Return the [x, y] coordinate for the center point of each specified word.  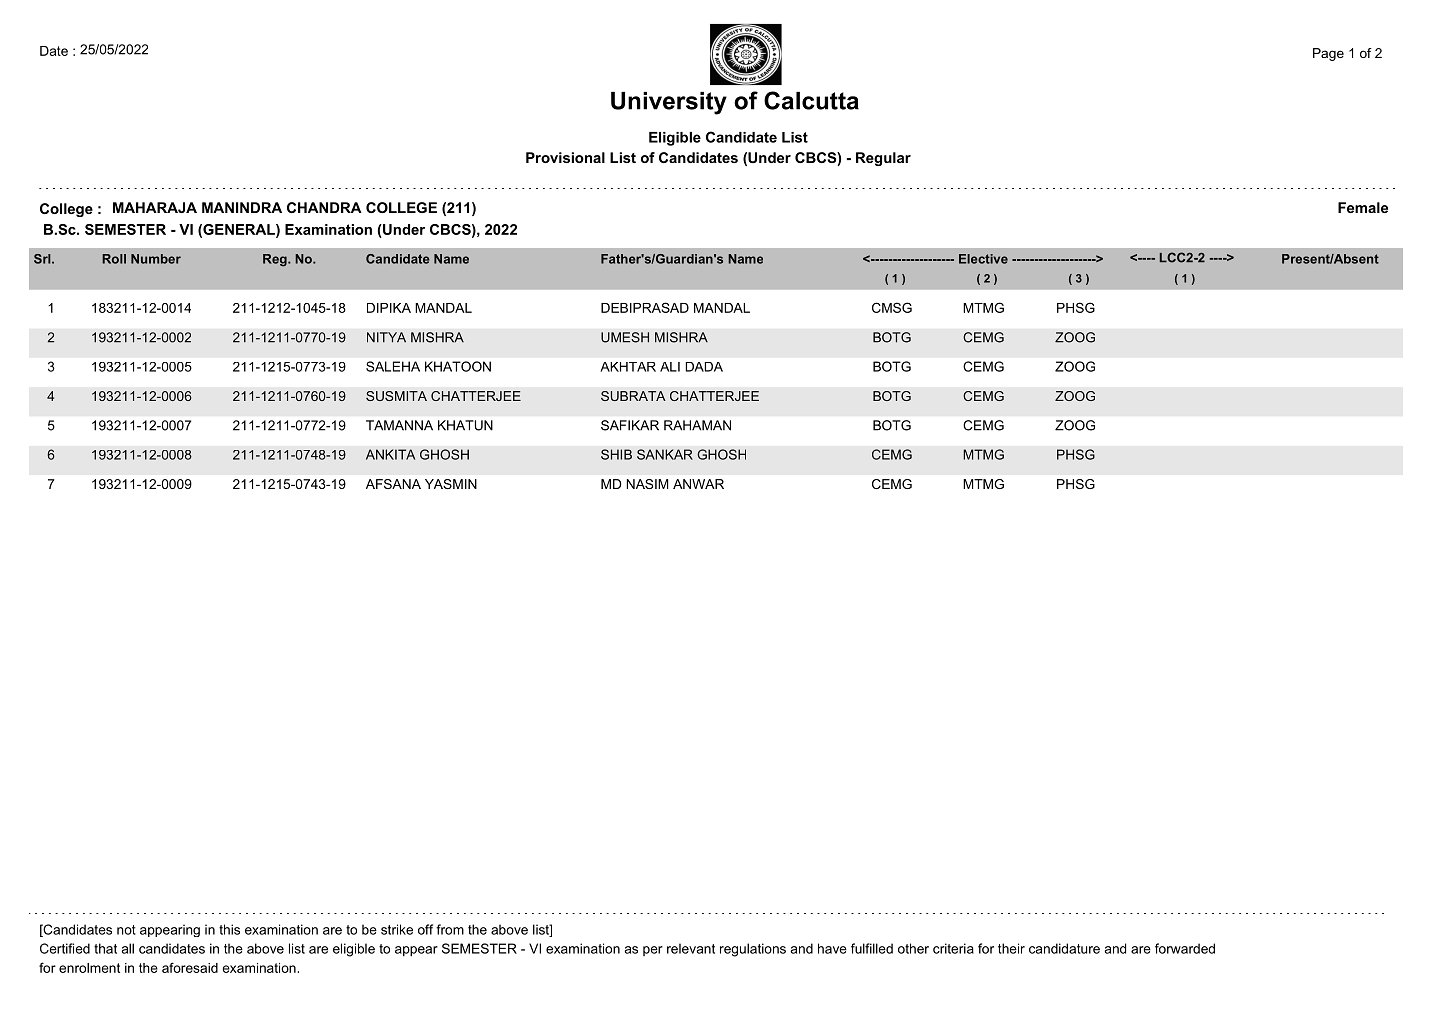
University [669, 103]
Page [1328, 54]
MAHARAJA [155, 207]
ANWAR [698, 484]
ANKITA [390, 454]
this [229, 929]
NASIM [647, 484]
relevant [691, 948]
